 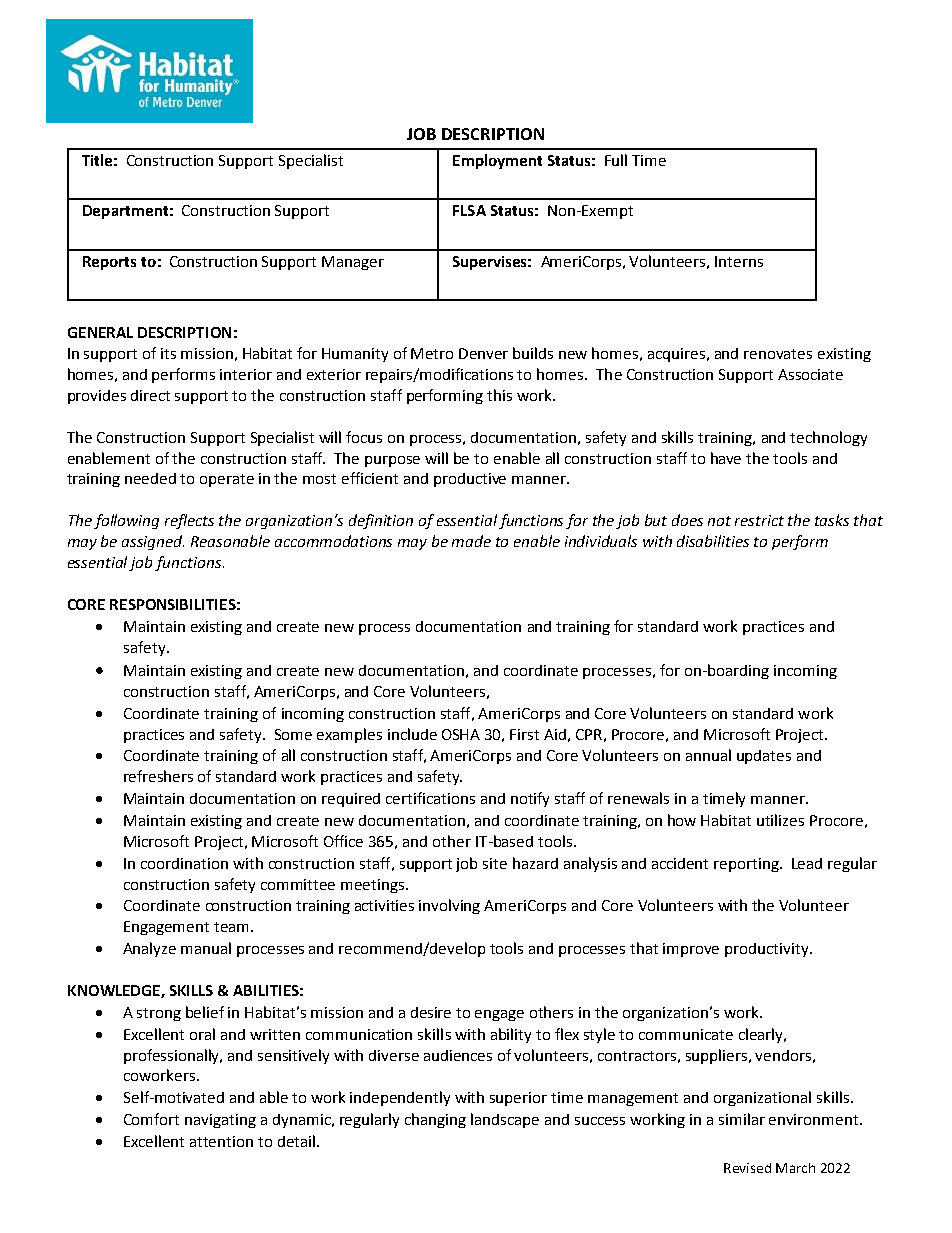 What do you see at coordinates (221, 1141) in the screenshot?
I see `attention` at bounding box center [221, 1141].
